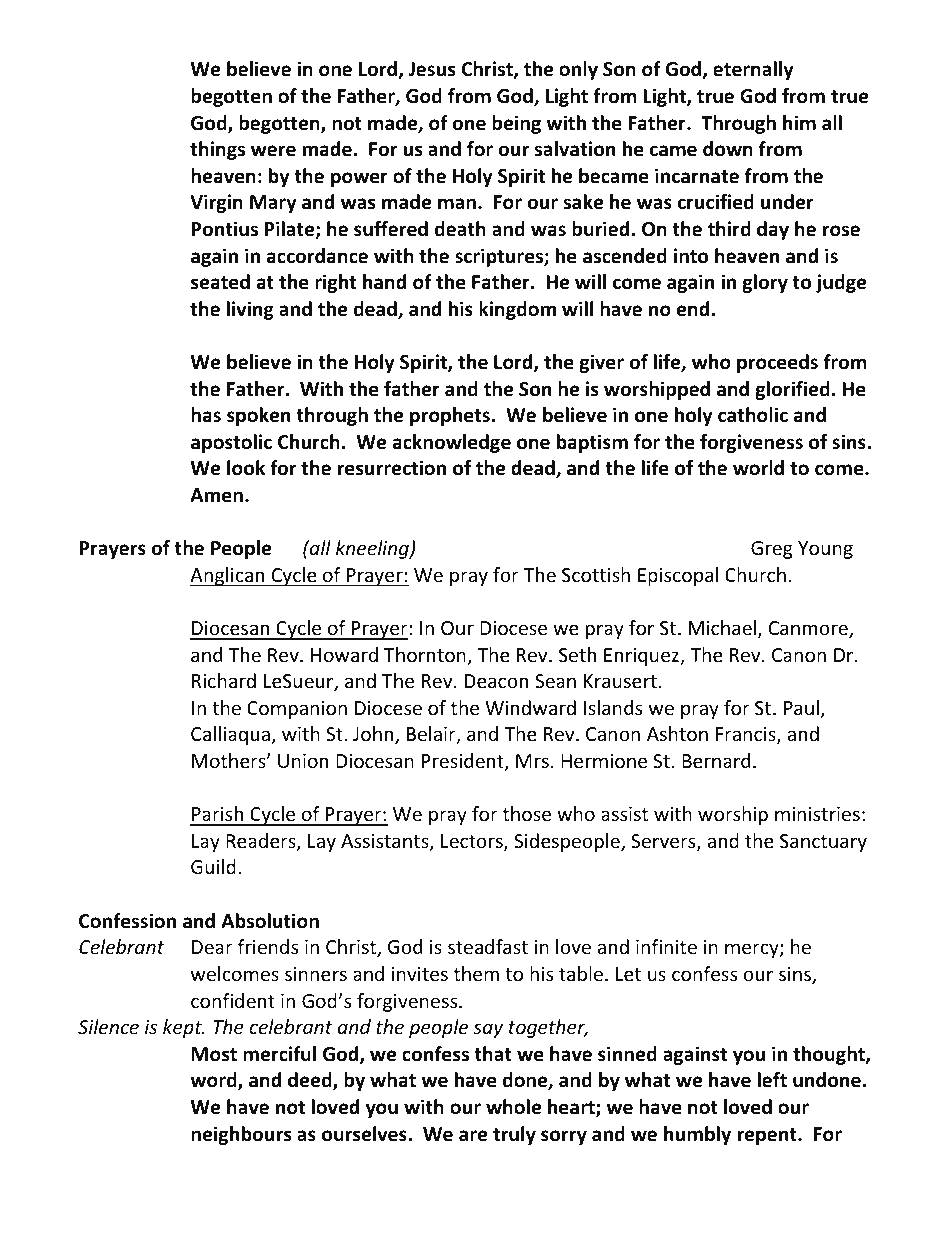  I want to click on Richard, so click(224, 680).
